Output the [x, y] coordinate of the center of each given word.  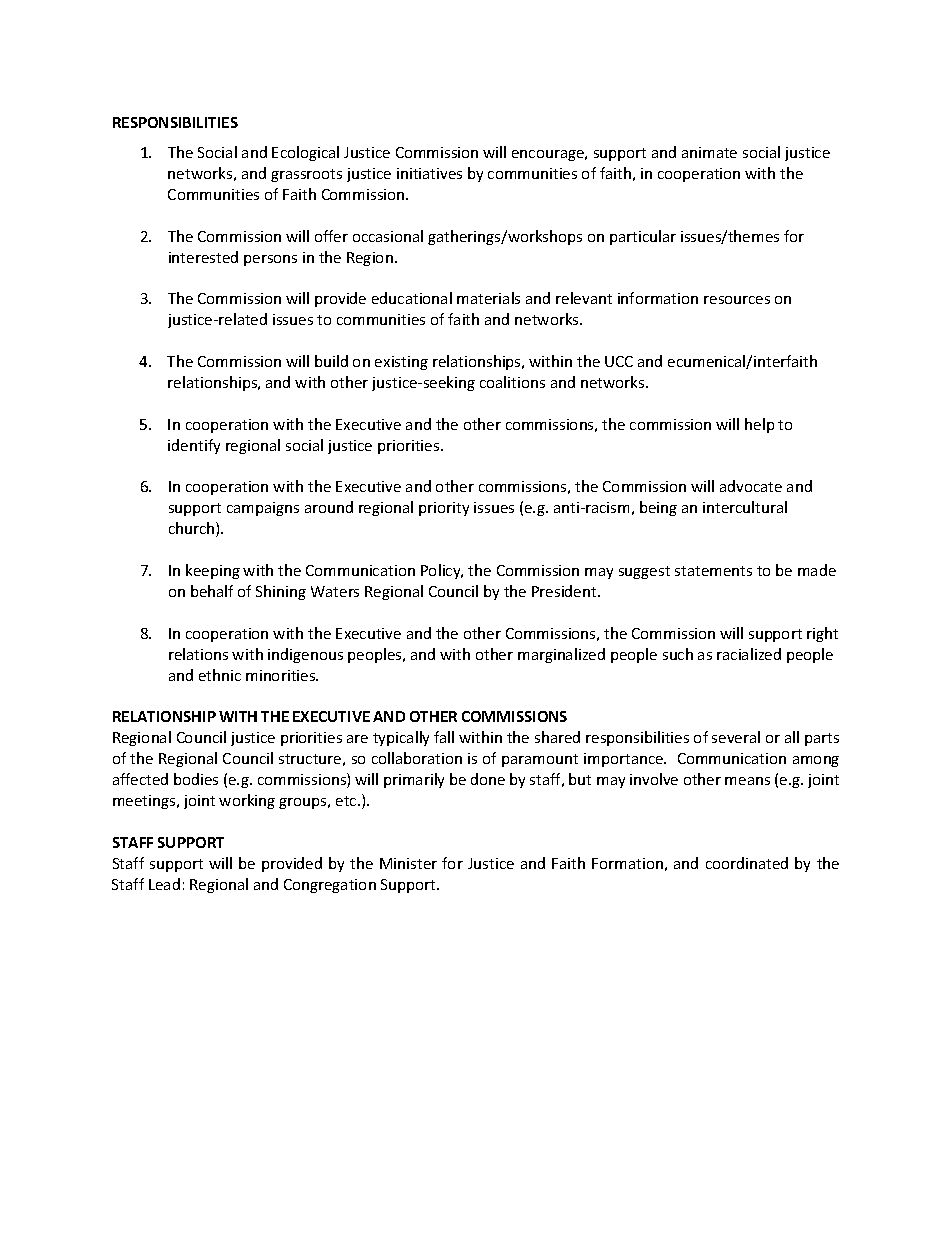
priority [444, 509]
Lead [164, 884]
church [193, 529]
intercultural [745, 507]
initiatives [429, 173]
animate [709, 152]
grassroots [306, 175]
